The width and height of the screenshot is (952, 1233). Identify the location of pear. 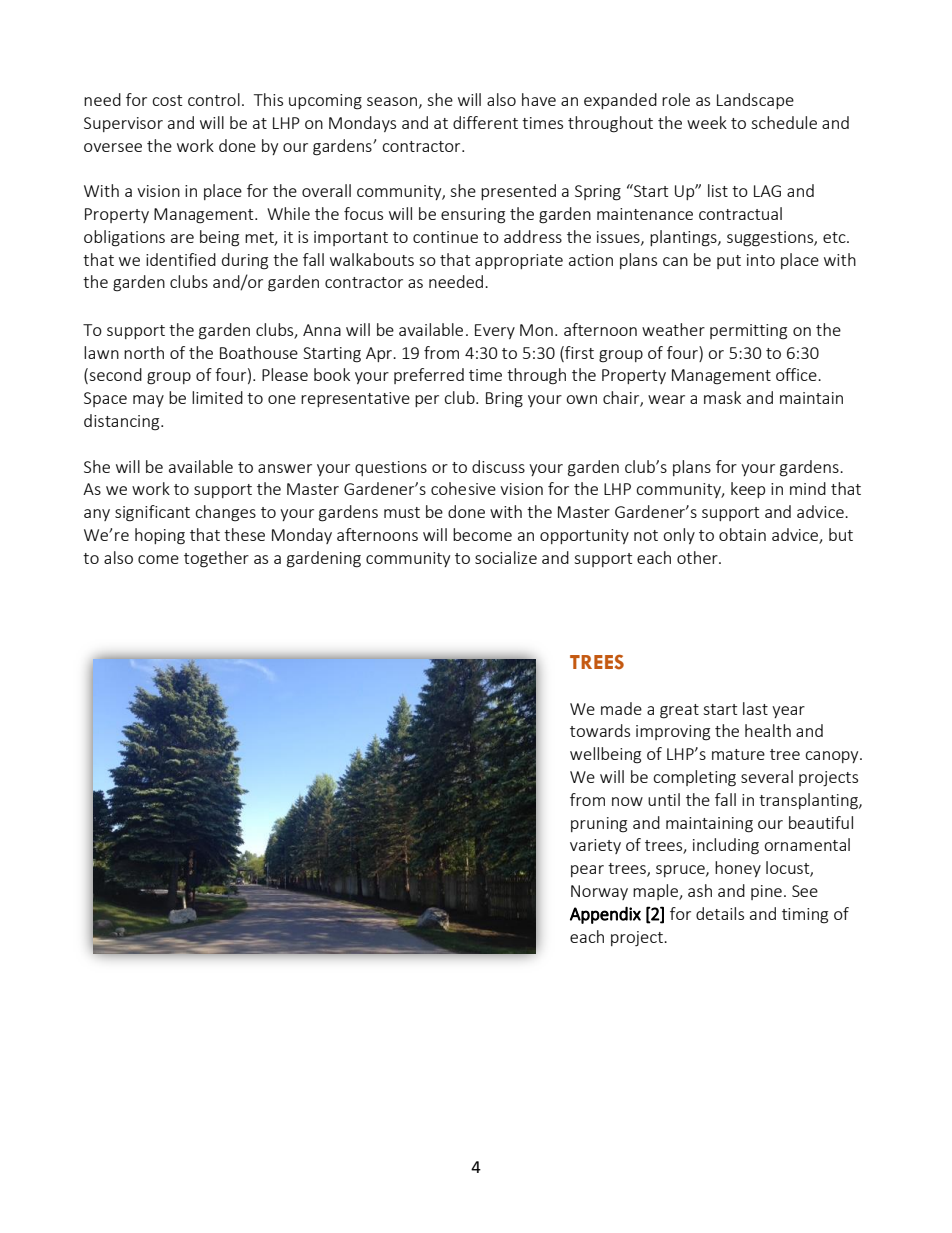
(587, 871).
